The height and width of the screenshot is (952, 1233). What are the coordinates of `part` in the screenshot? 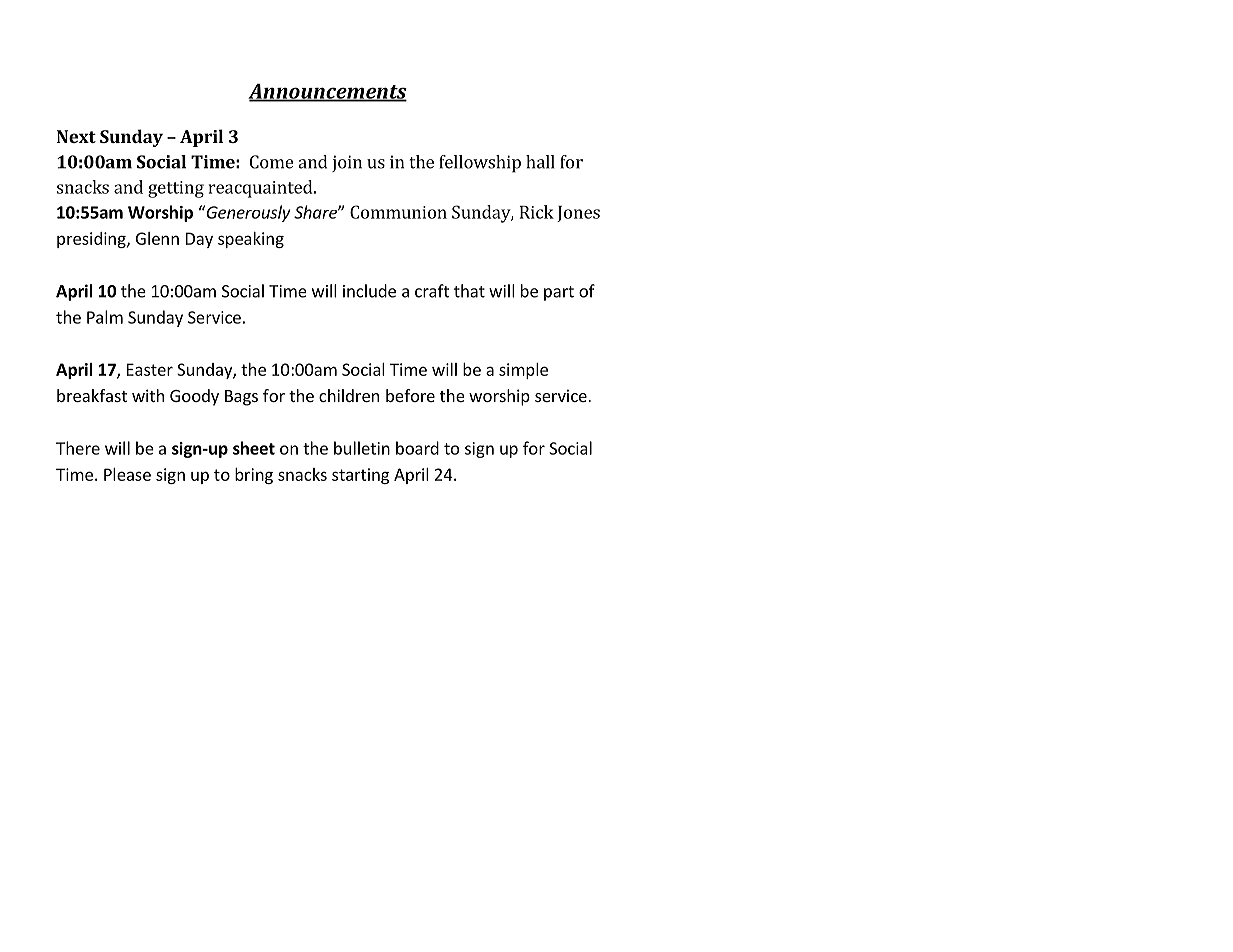 It's located at (559, 293).
